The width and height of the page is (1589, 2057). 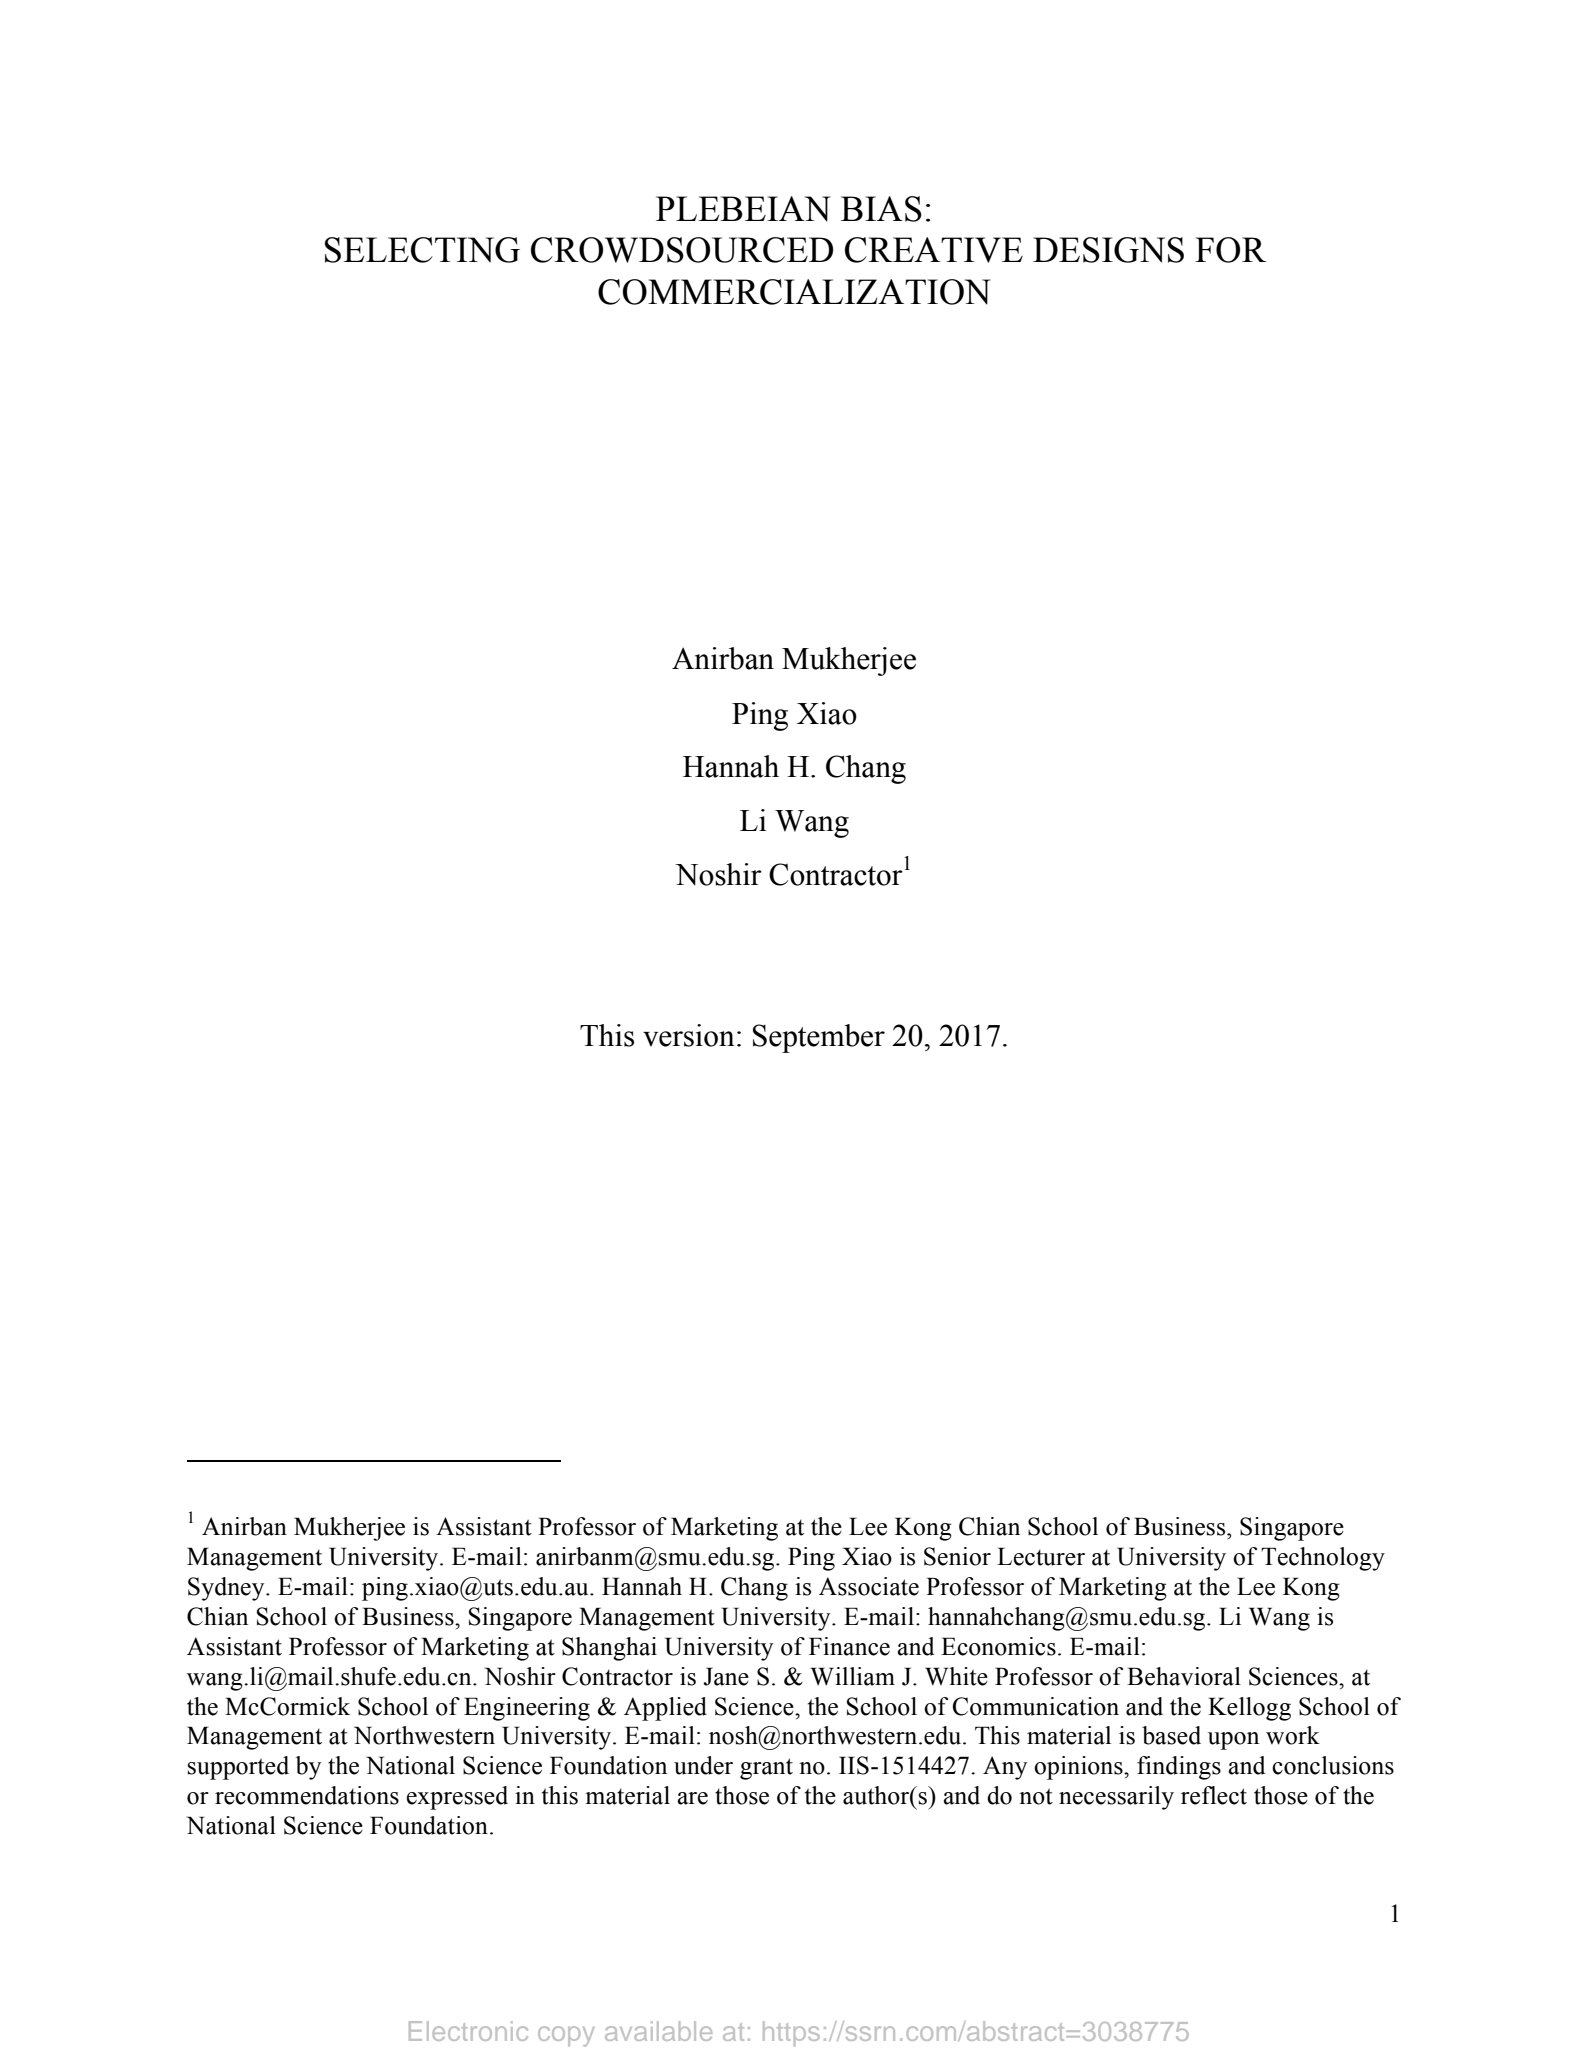 What do you see at coordinates (1230, 250) in the page?
I see `FOR` at bounding box center [1230, 250].
